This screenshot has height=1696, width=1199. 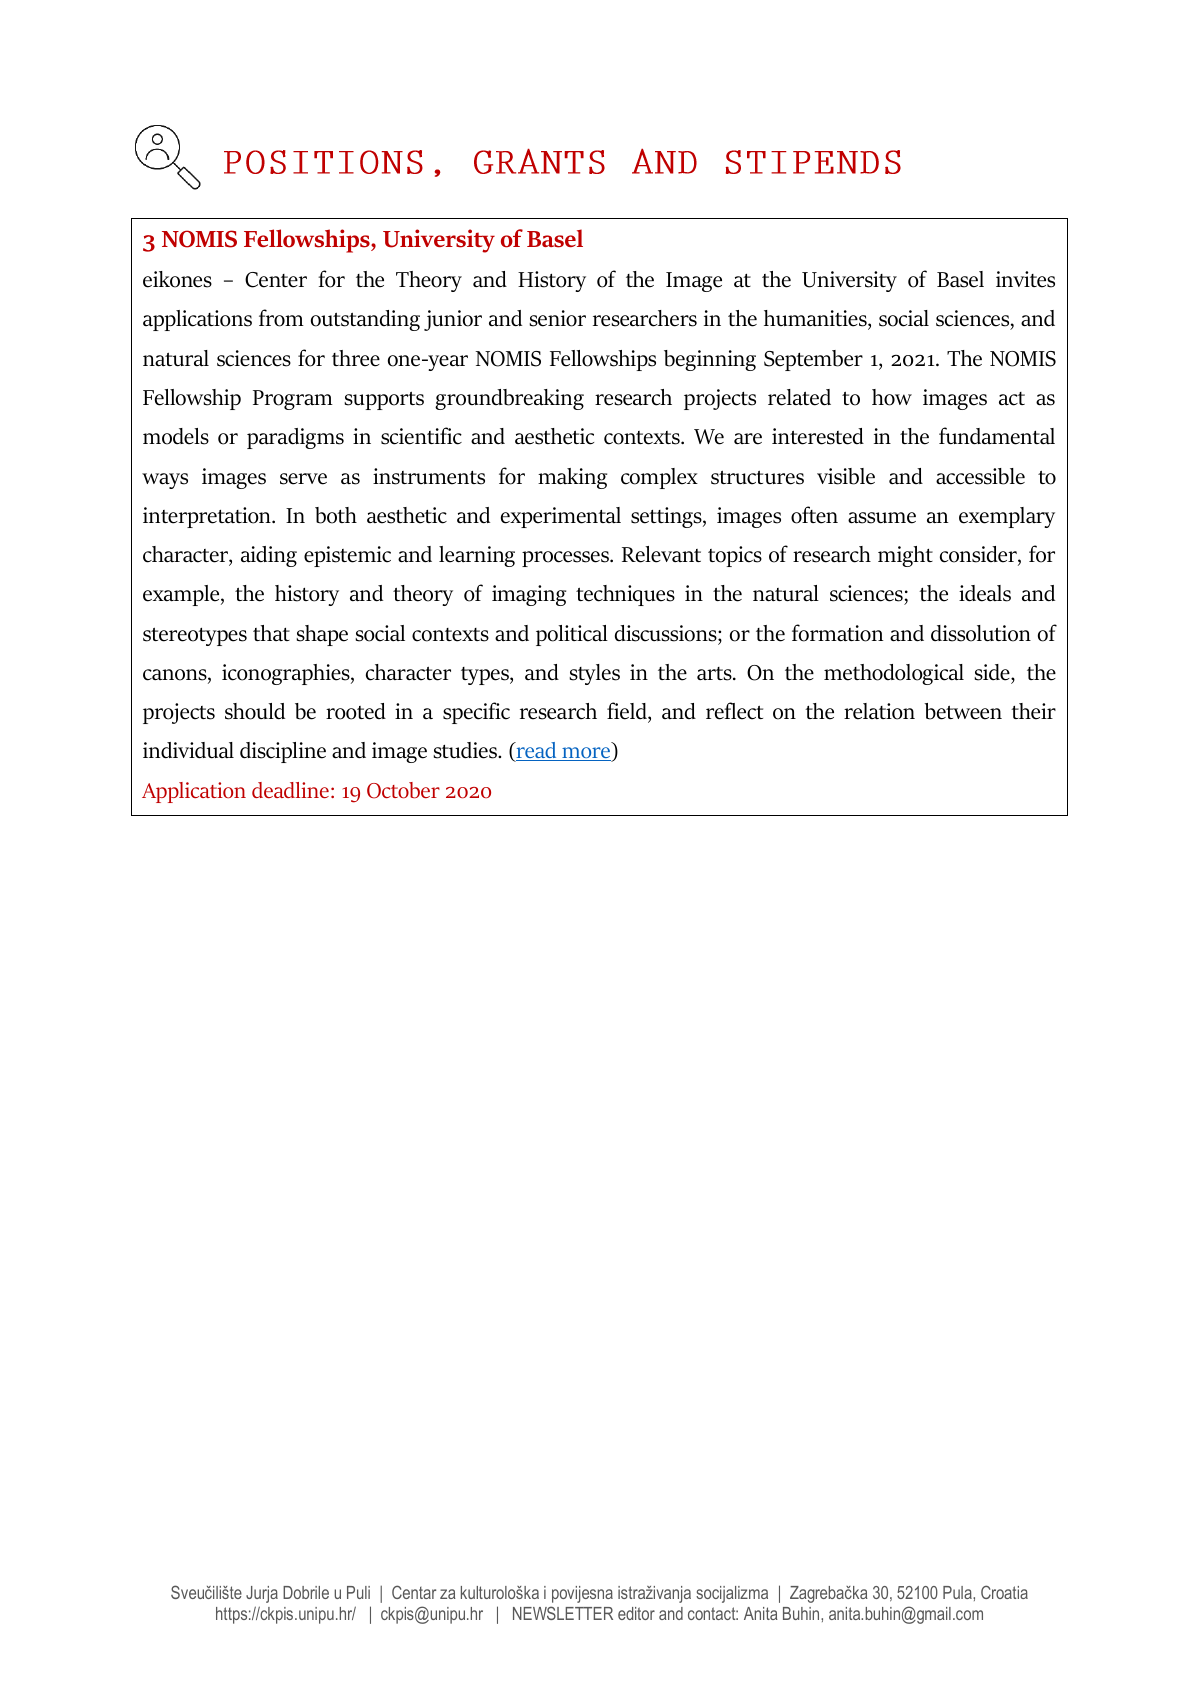 I want to click on deadline, so click(x=290, y=790).
